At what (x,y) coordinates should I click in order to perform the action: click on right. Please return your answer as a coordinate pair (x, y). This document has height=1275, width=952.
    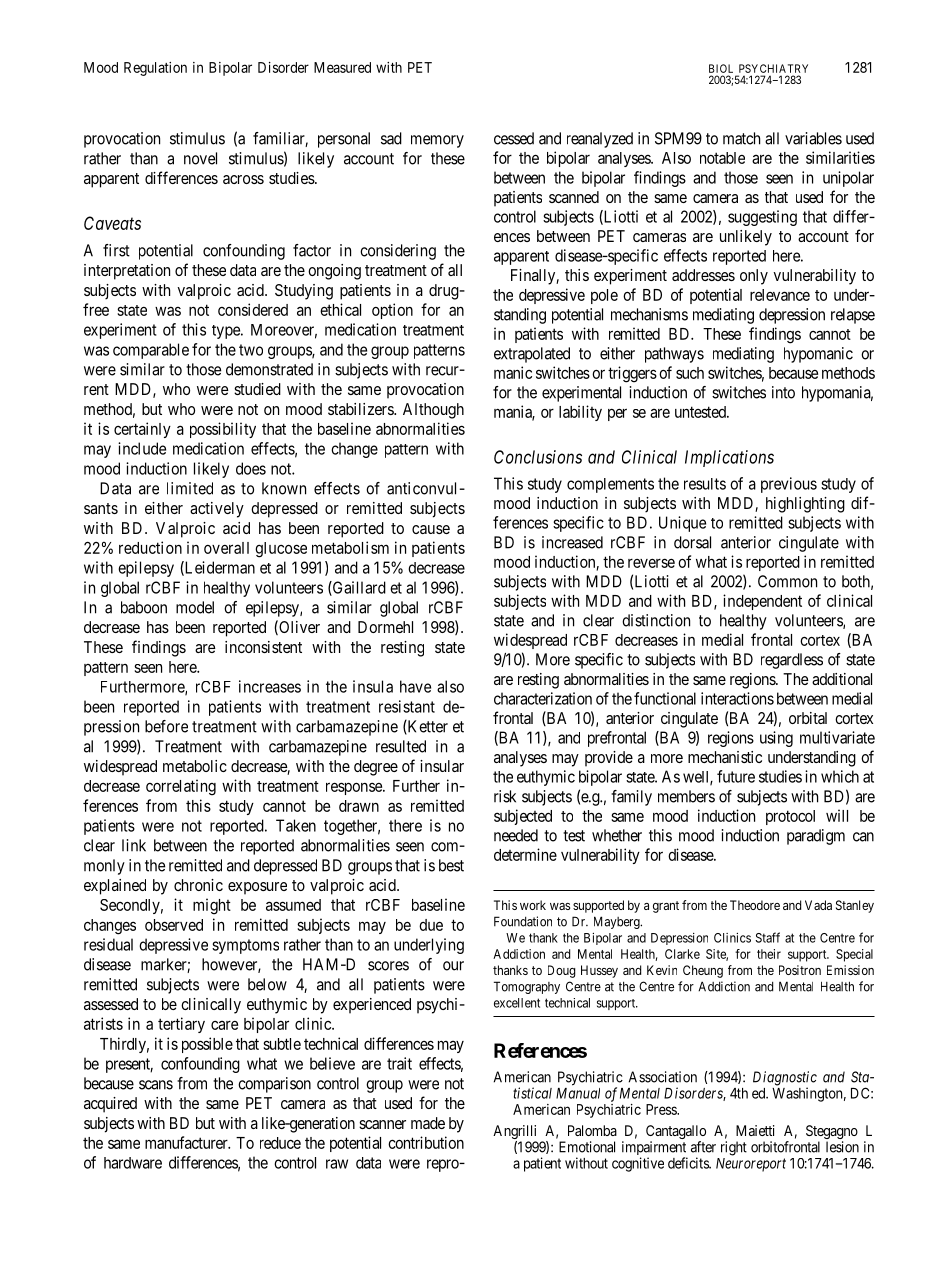
    Looking at the image, I should click on (734, 1148).
